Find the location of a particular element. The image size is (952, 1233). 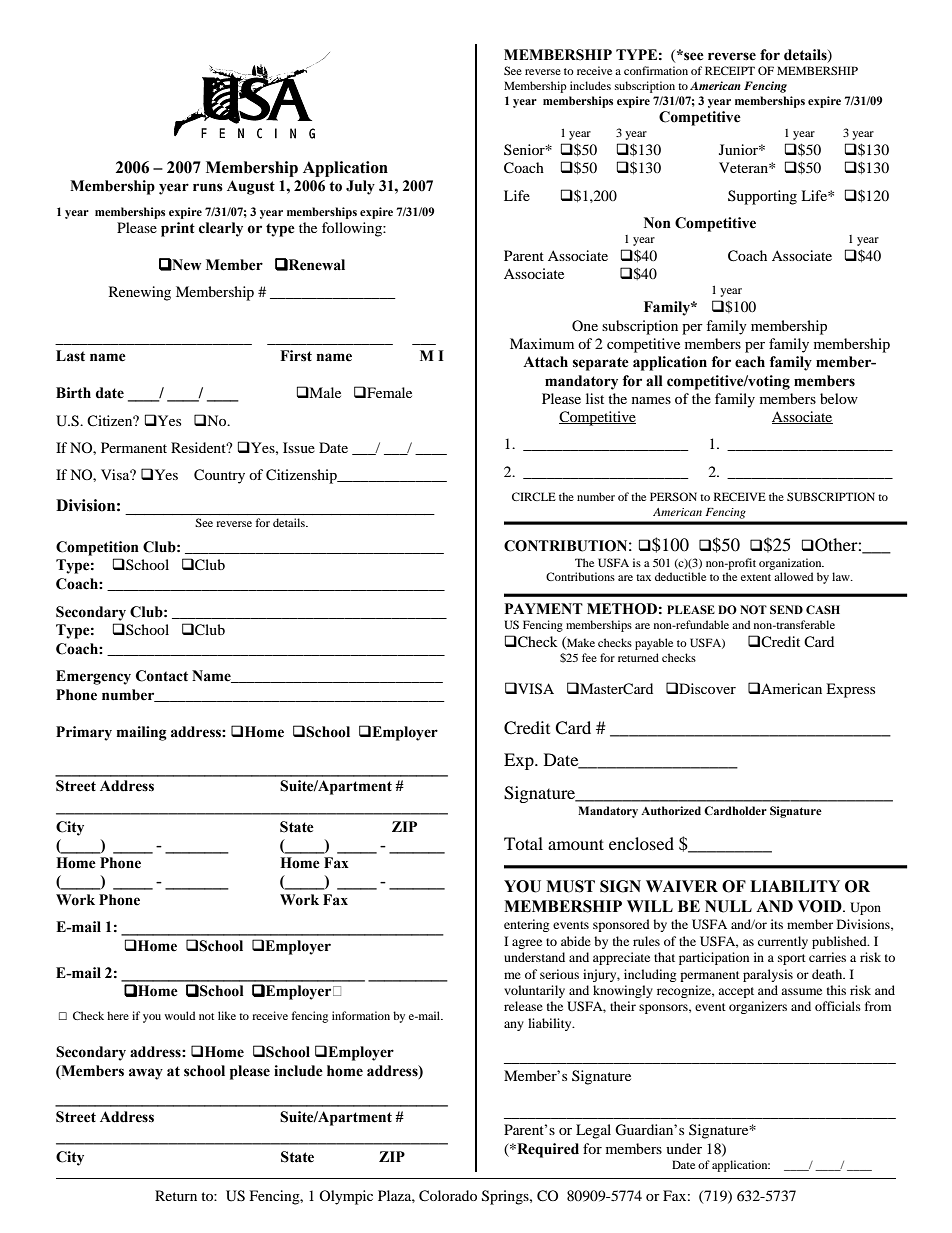

each is located at coordinates (750, 362).
